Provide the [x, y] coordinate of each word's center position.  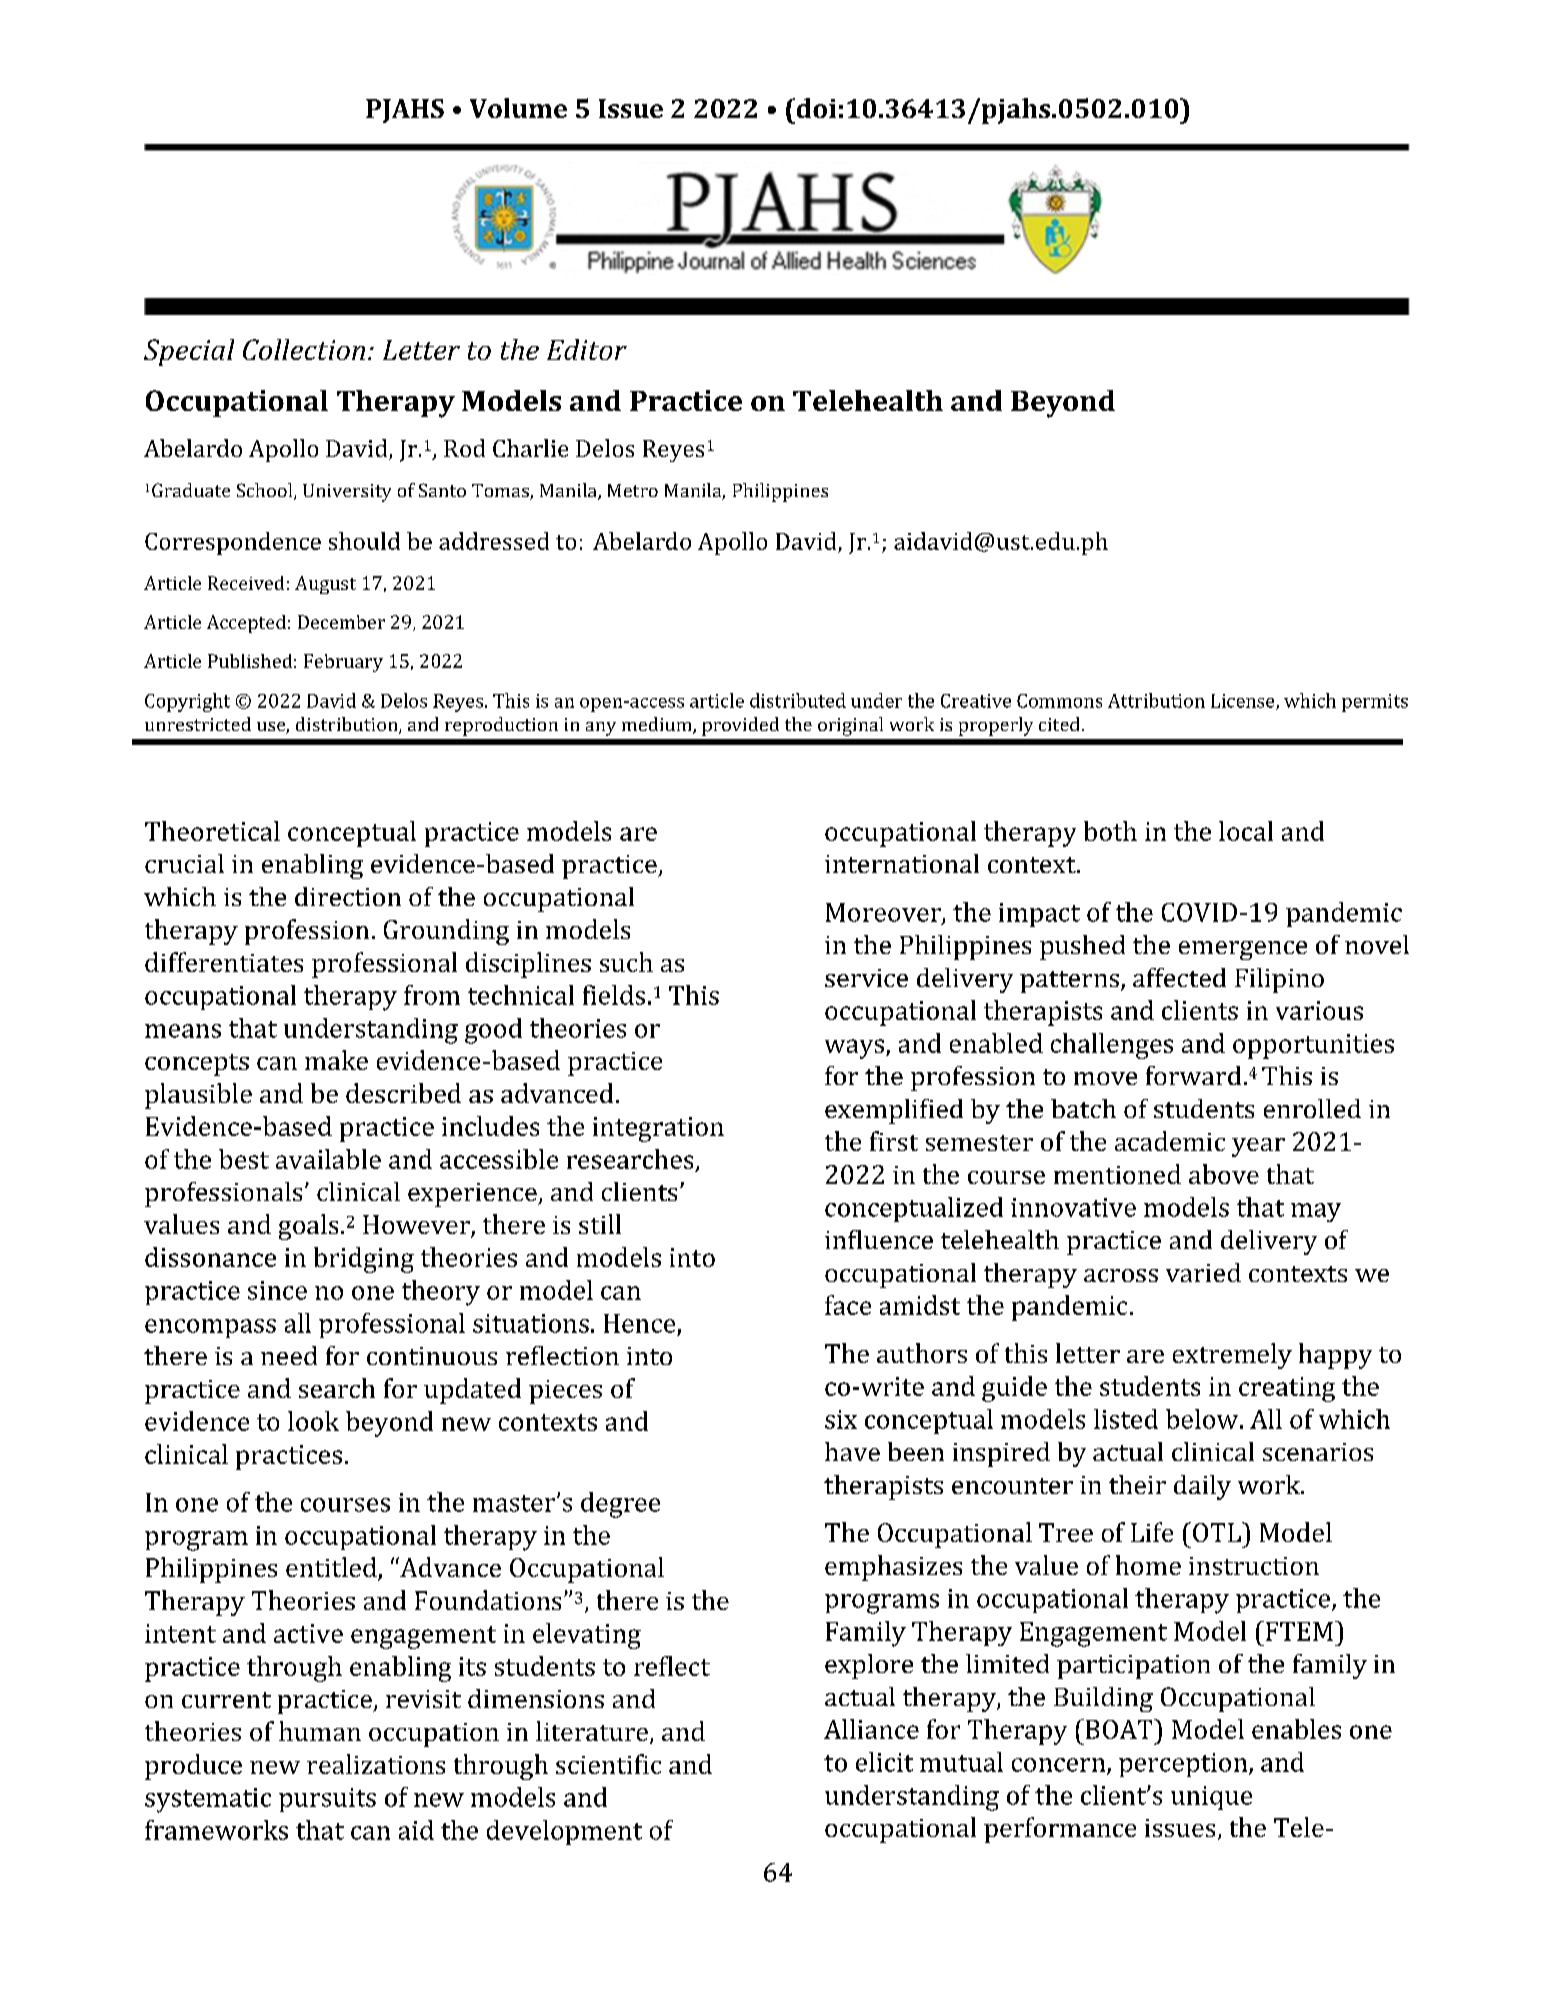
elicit [884, 1762]
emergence [1243, 950]
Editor [587, 349]
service [866, 978]
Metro [633, 490]
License [1244, 702]
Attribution [1156, 700]
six [841, 1419]
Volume [518, 108]
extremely [1232, 1356]
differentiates [224, 962]
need [289, 1355]
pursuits [327, 1800]
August [325, 585]
